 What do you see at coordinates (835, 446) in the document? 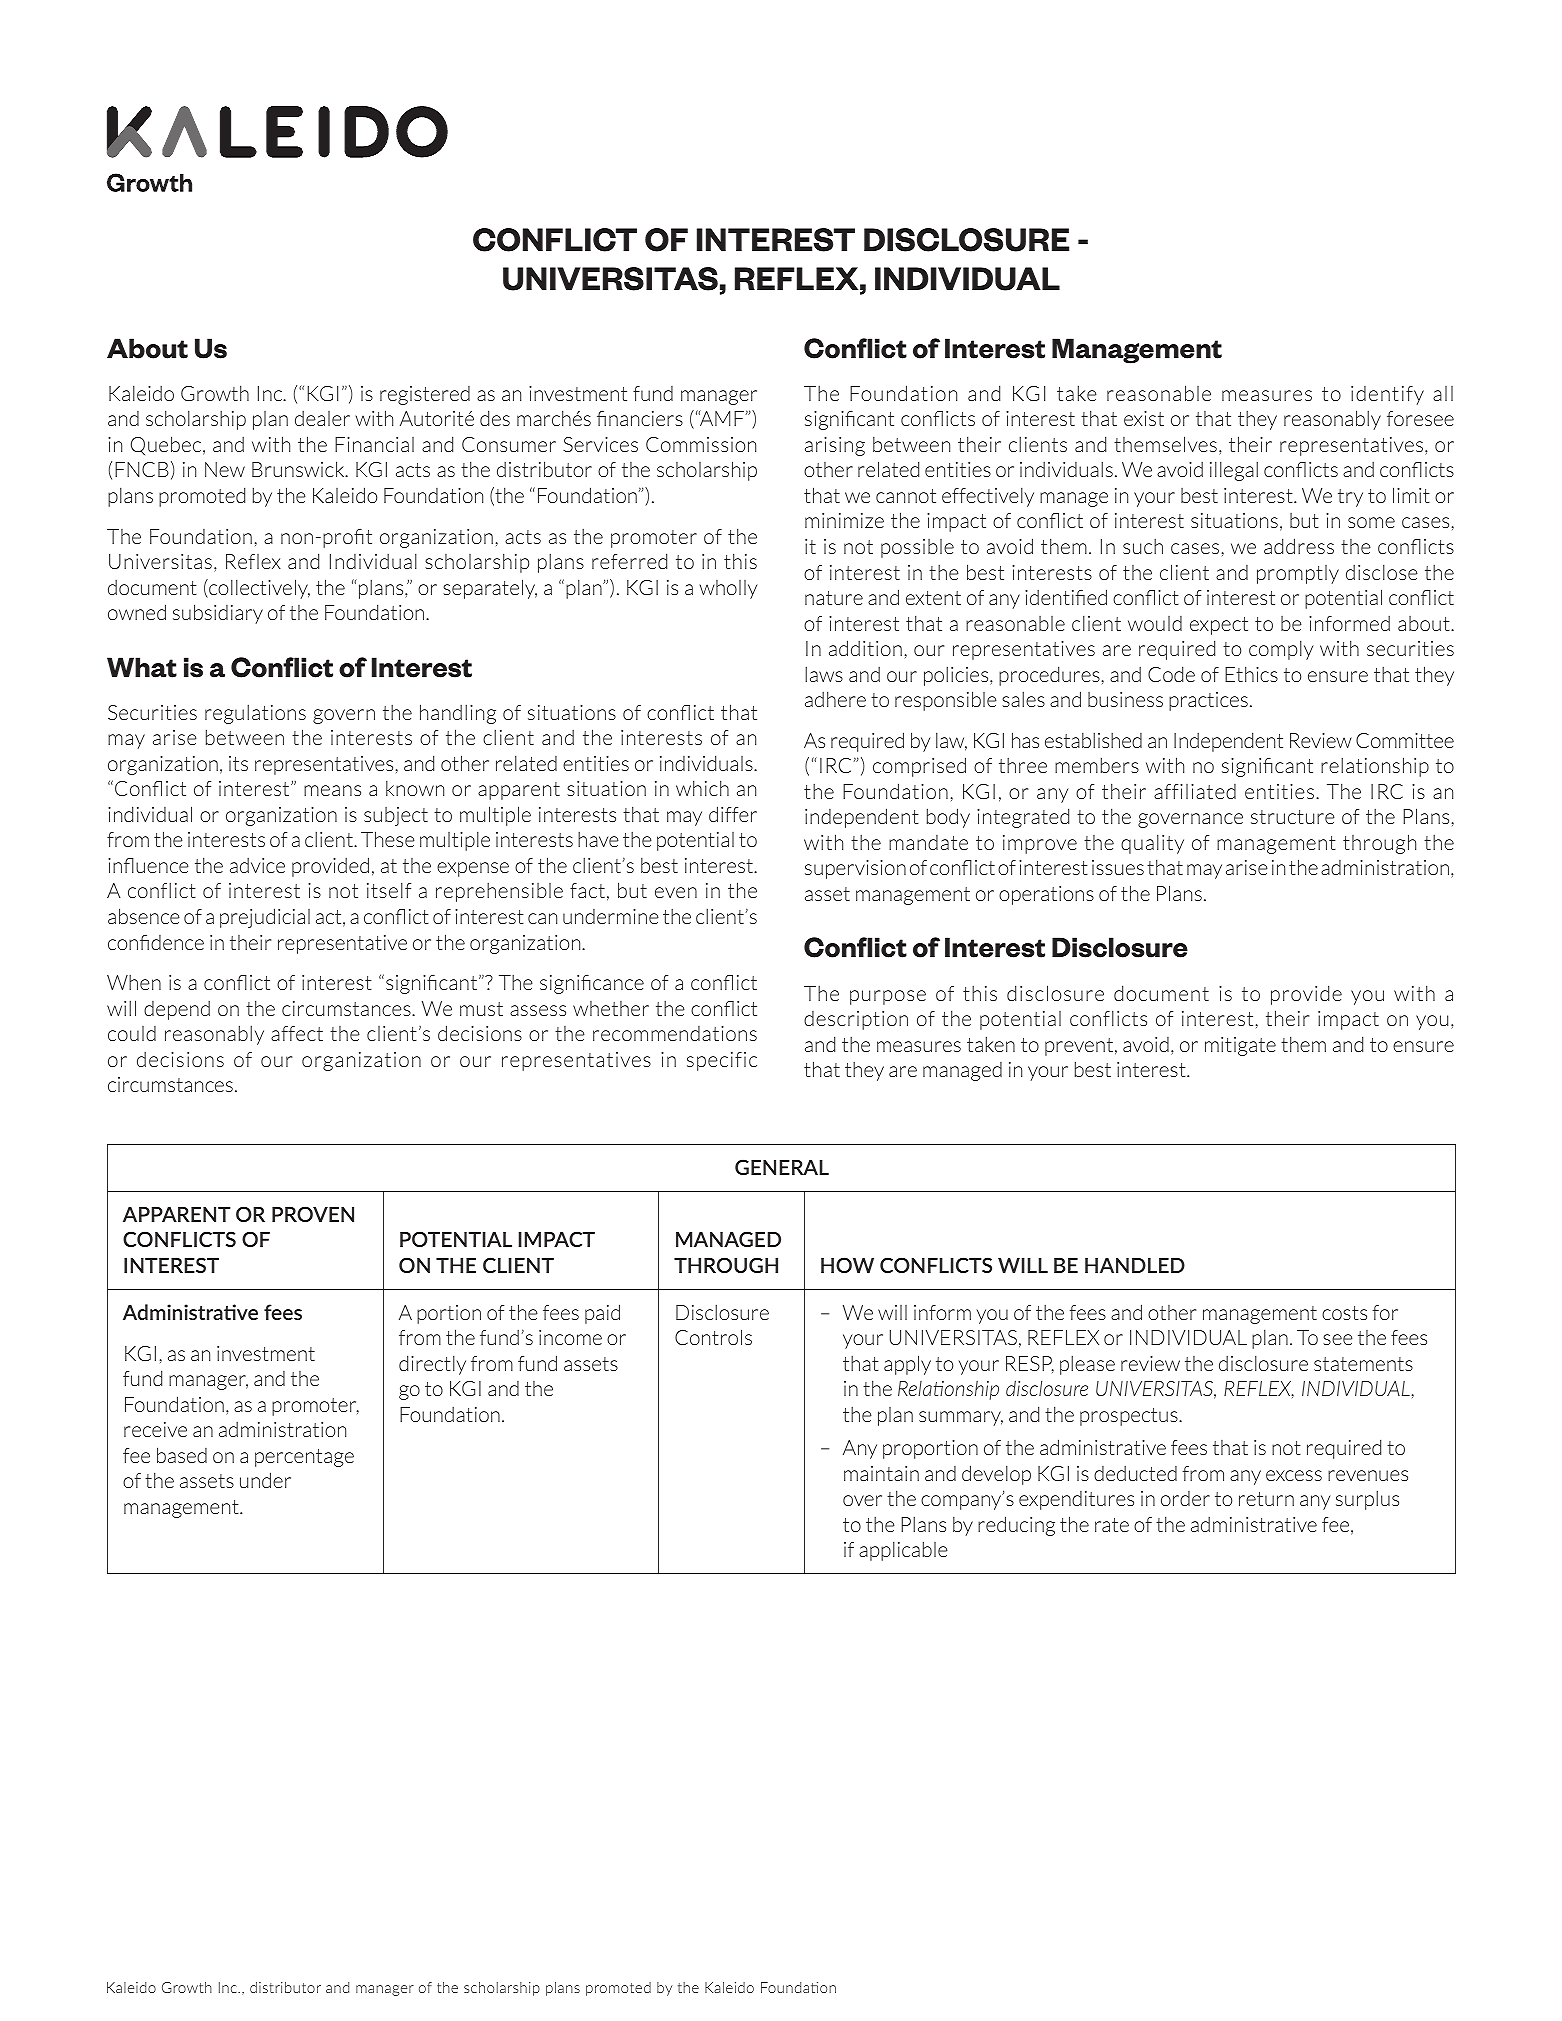
I see `arising` at bounding box center [835, 446].
